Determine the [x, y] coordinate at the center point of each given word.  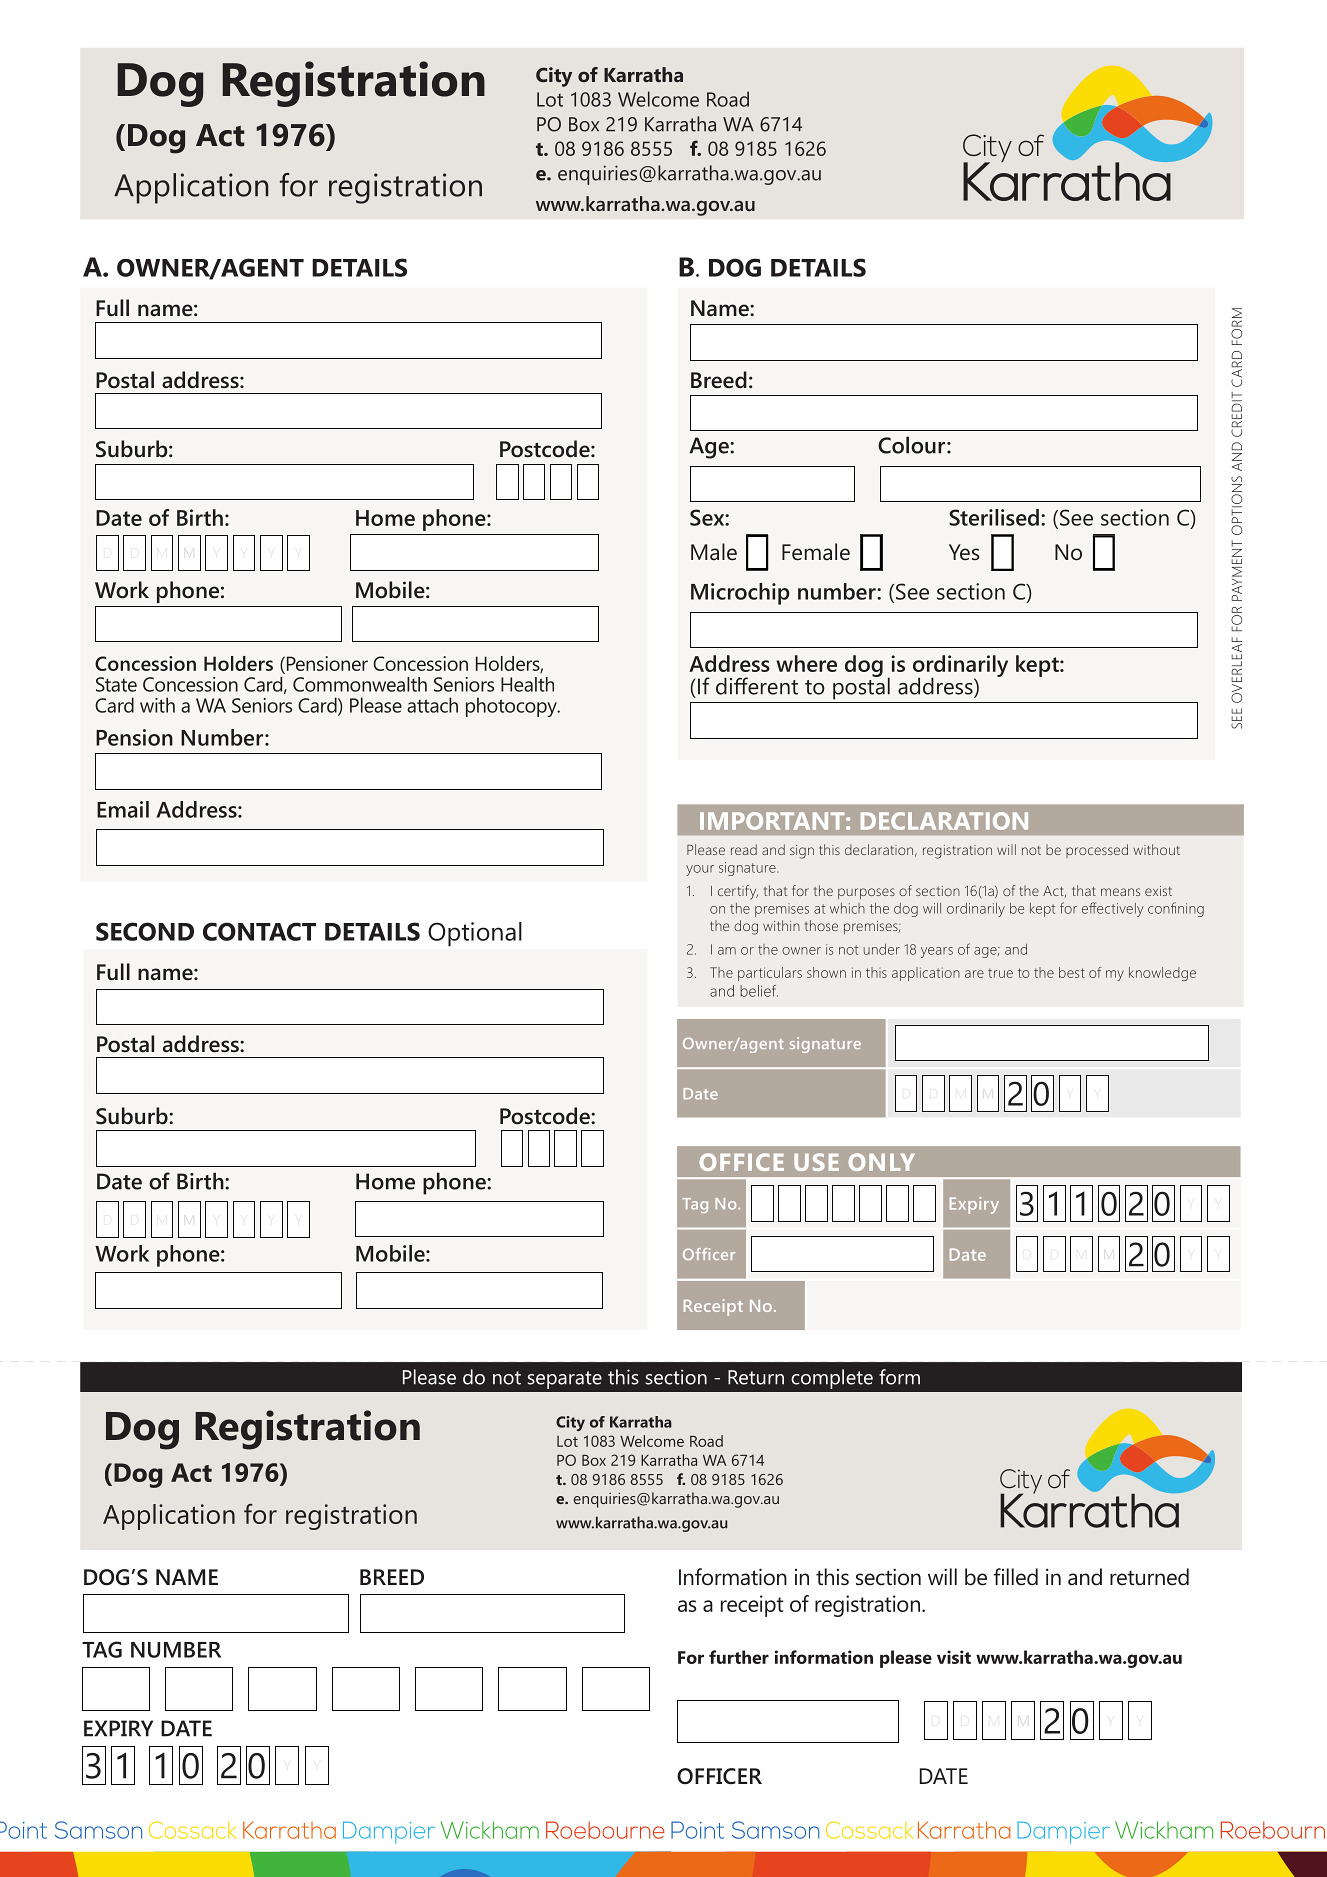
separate [565, 1380]
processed [1097, 851]
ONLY [881, 1162]
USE [816, 1162]
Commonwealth [360, 684]
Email [123, 809]
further [739, 1657]
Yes [964, 552]
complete [832, 1379]
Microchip [740, 594]
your [700, 870]
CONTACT [259, 931]
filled [1016, 1577]
